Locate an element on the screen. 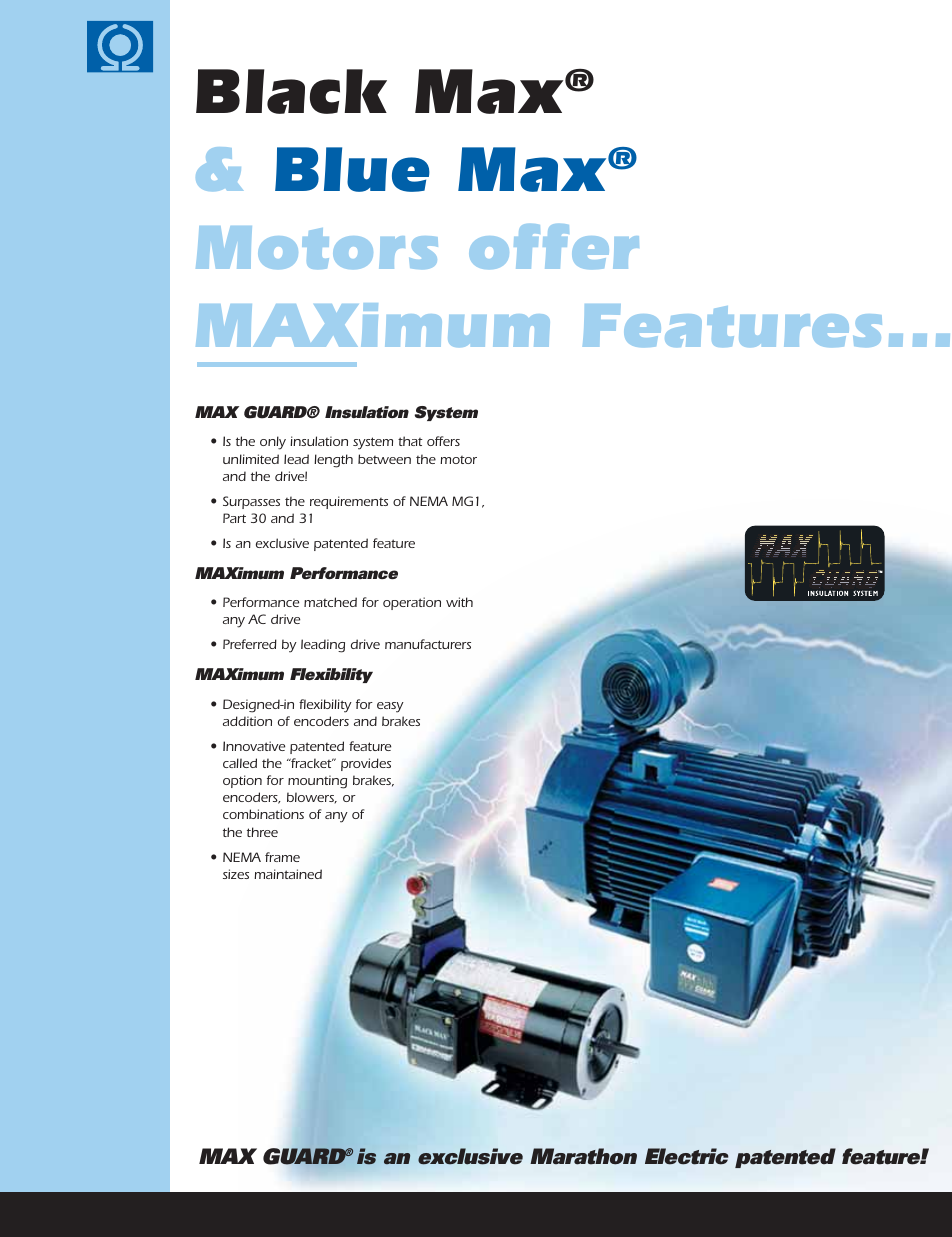 The image size is (952, 1237). Surpasses is located at coordinates (251, 502).
